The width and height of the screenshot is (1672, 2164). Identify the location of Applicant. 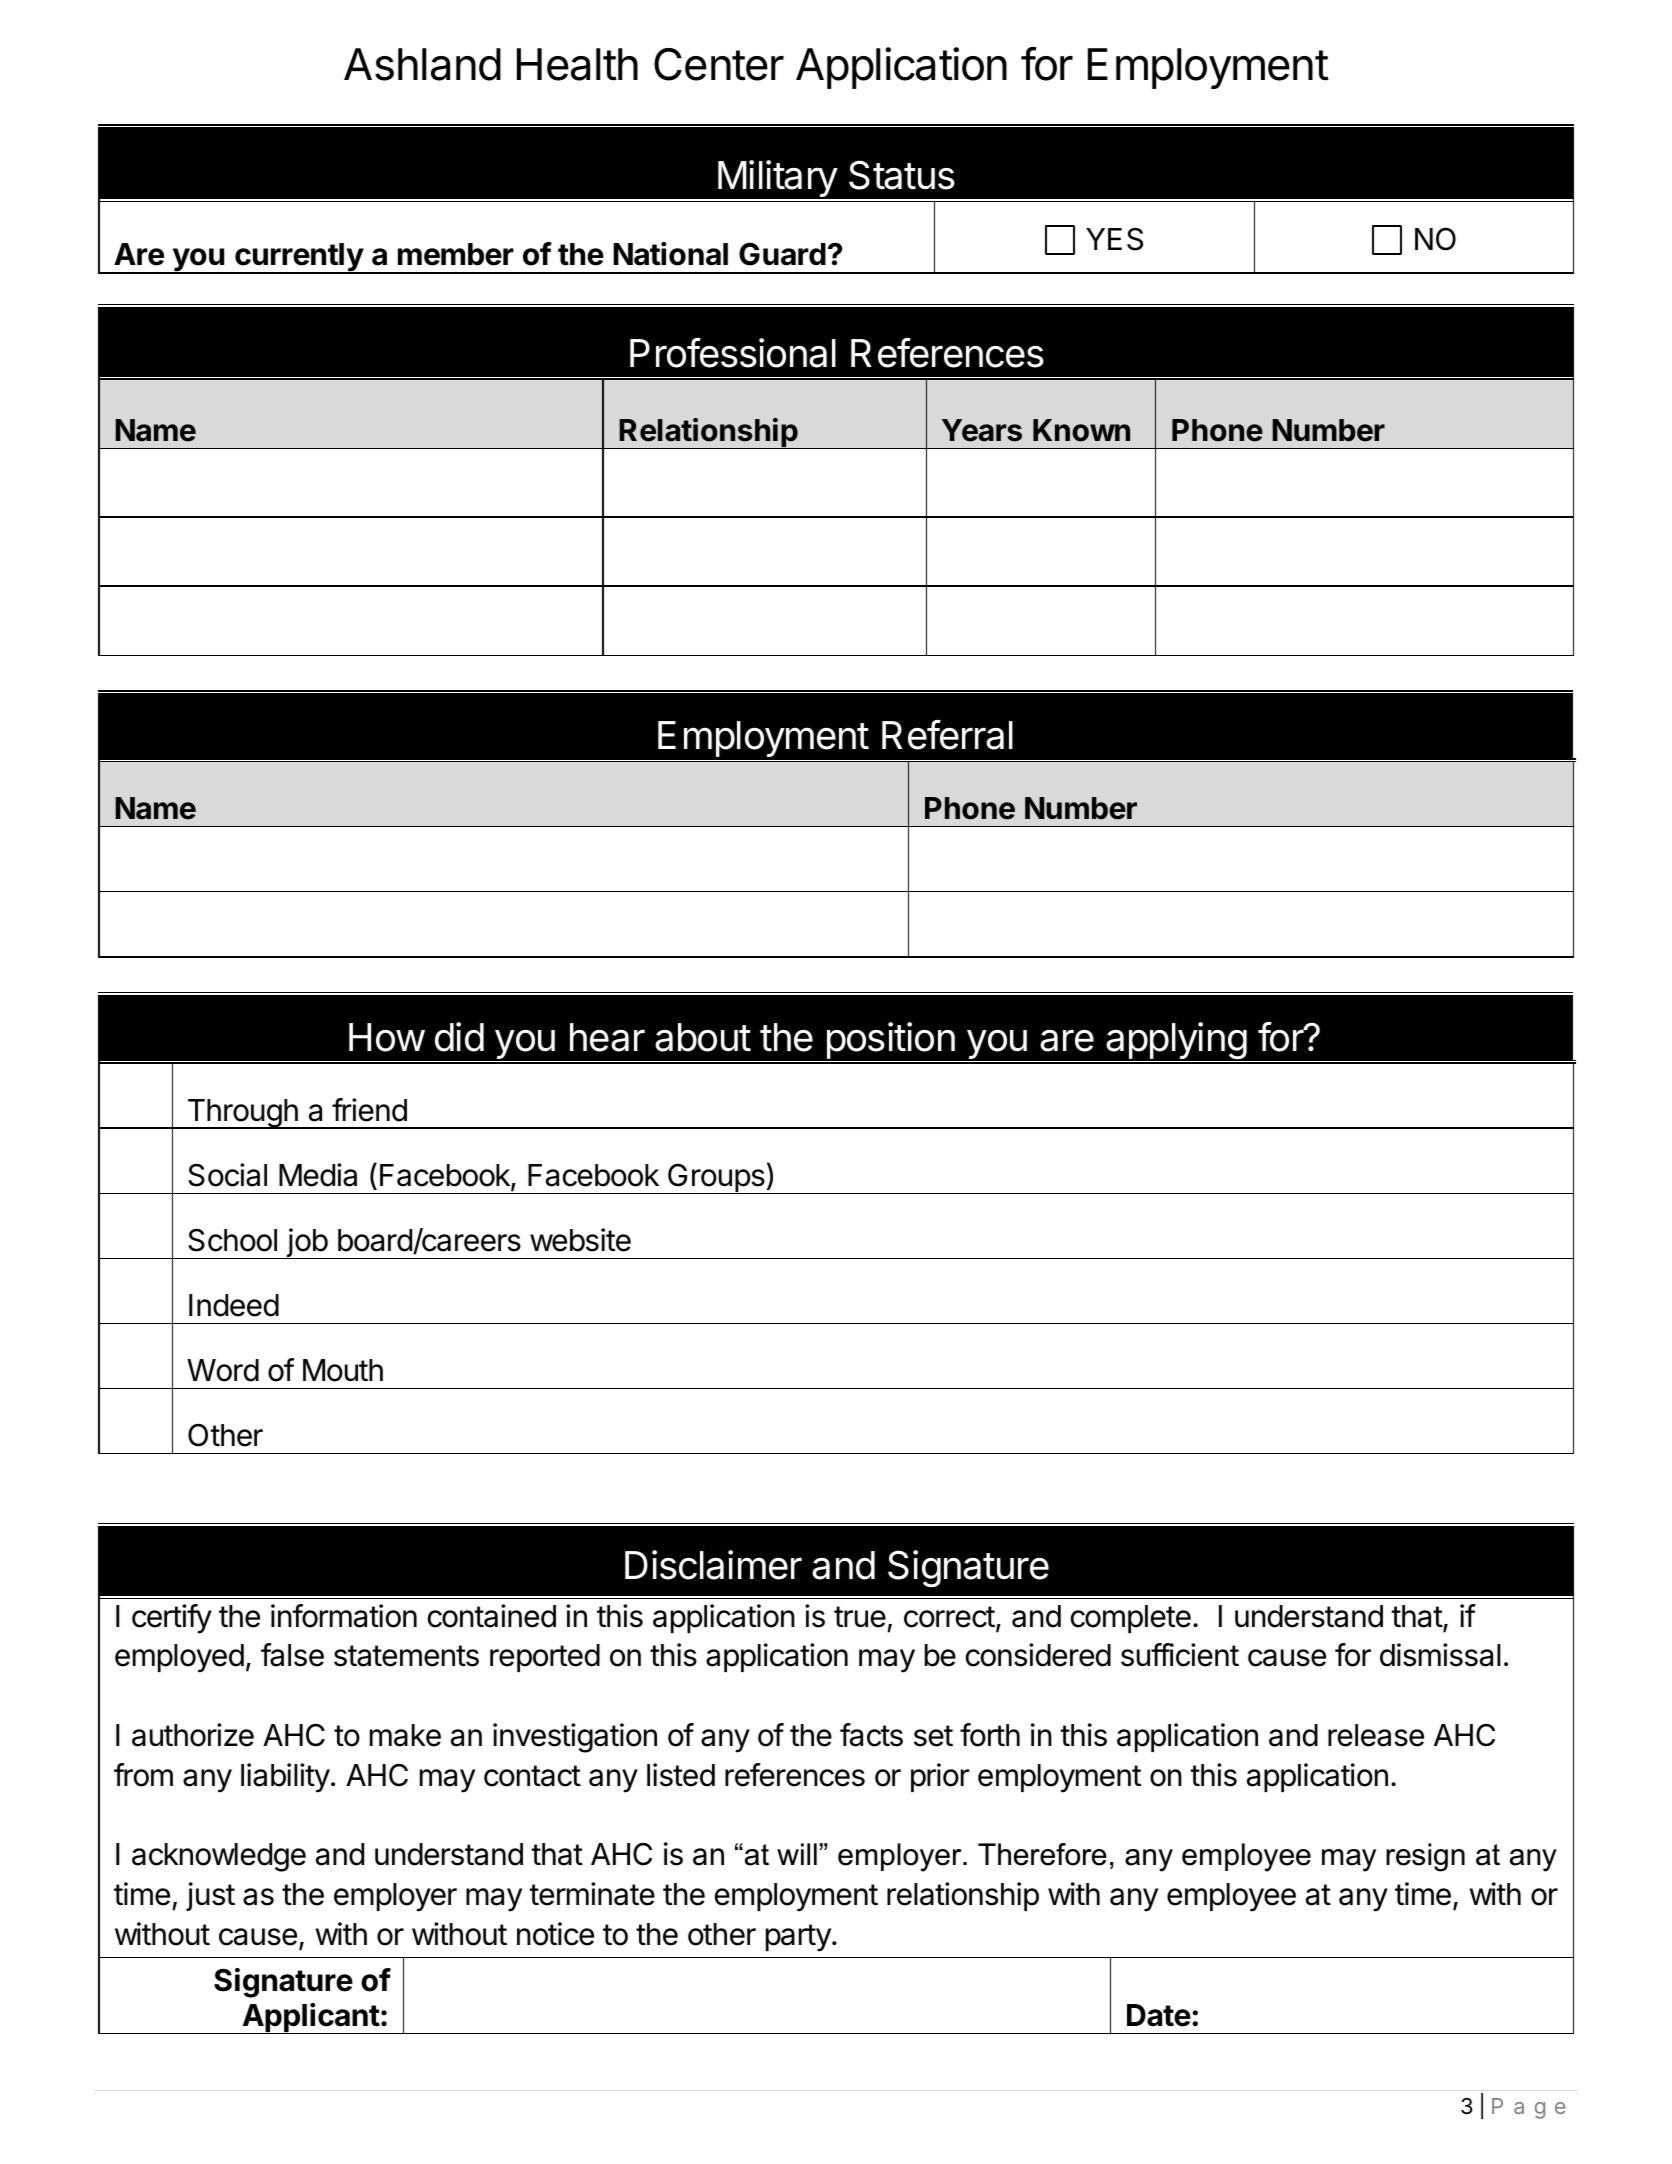
(310, 2018).
